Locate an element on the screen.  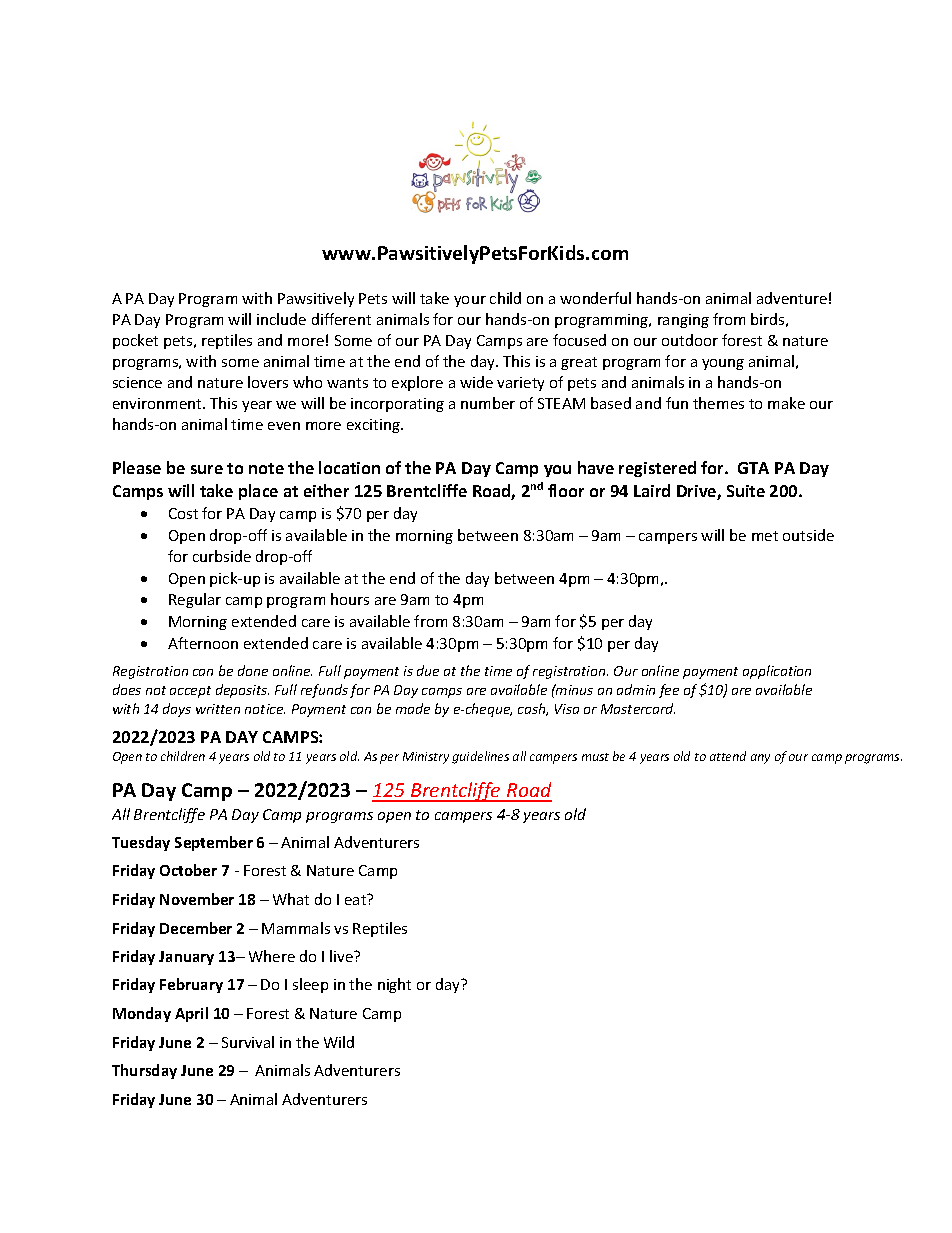
Survival is located at coordinates (248, 1042).
